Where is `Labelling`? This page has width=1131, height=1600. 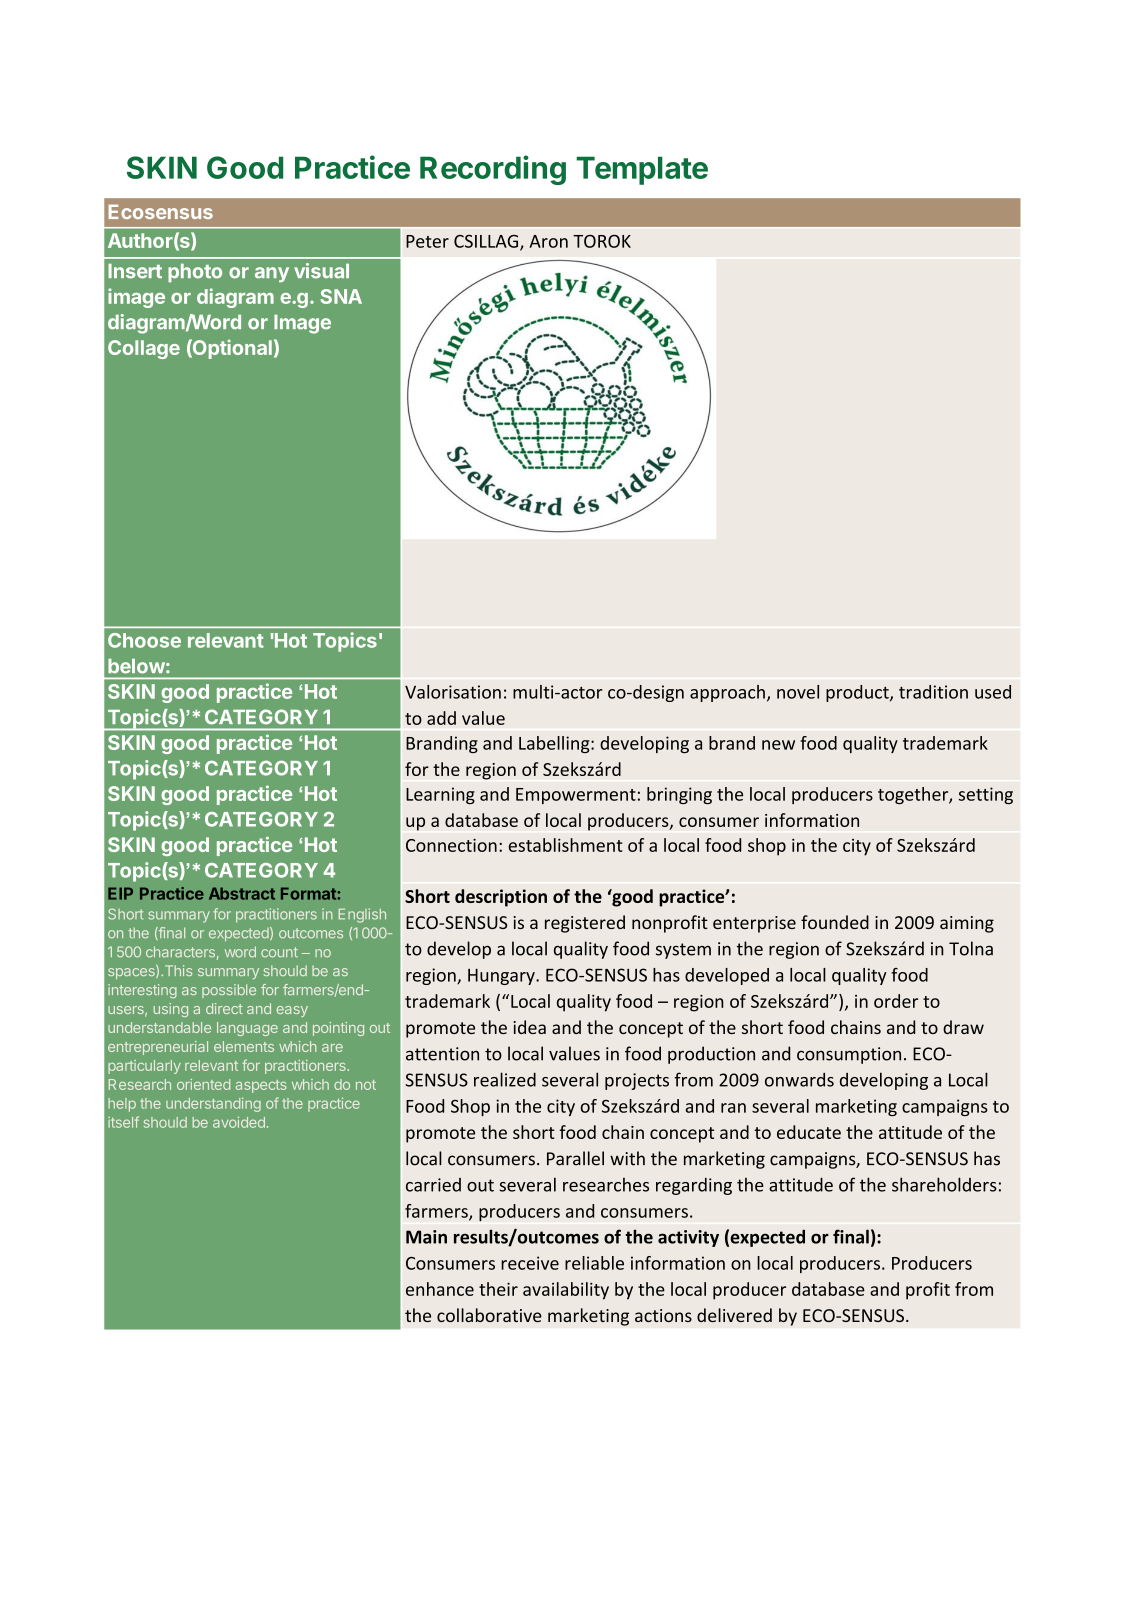
Labelling is located at coordinates (555, 744).
